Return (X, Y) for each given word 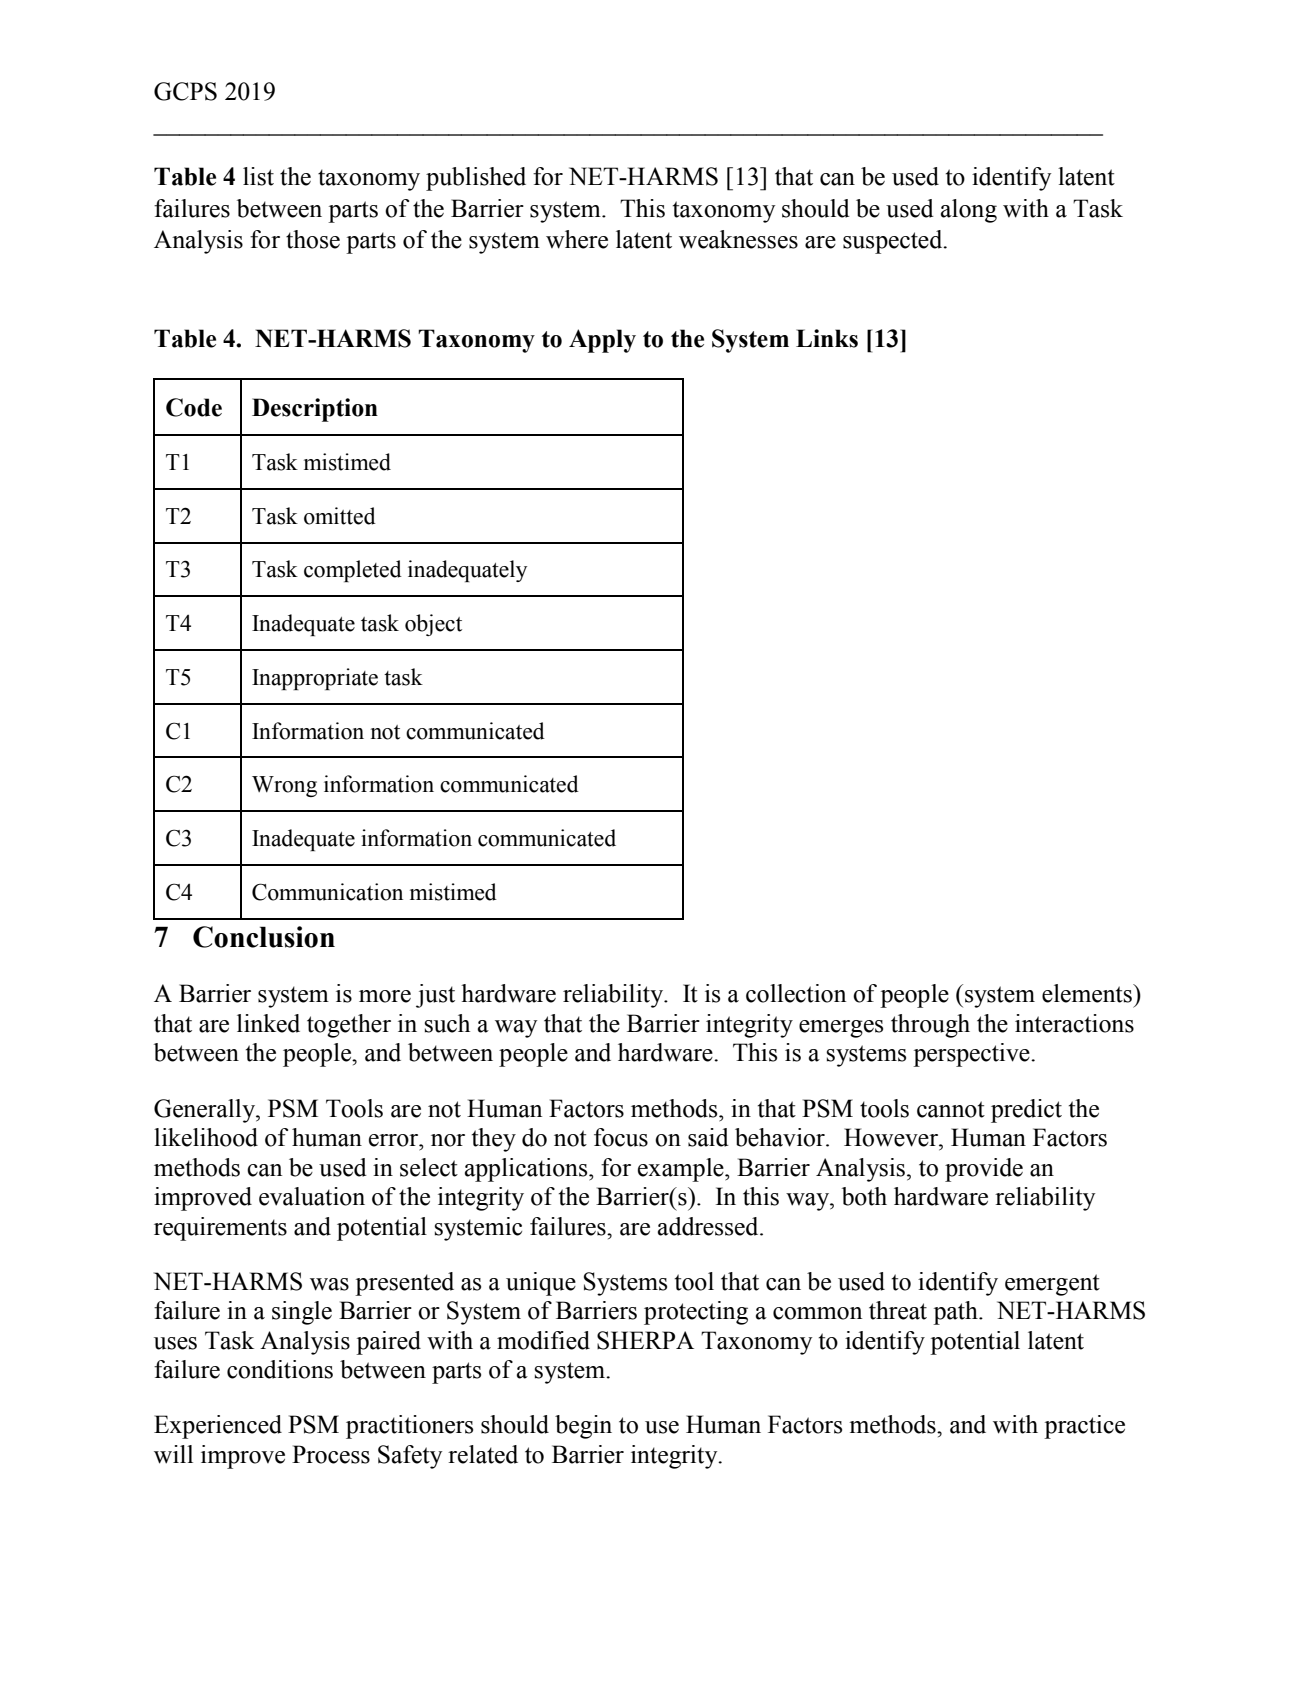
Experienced (218, 1427)
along (969, 211)
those (313, 239)
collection (796, 993)
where (577, 239)
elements (1088, 993)
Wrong (284, 786)
